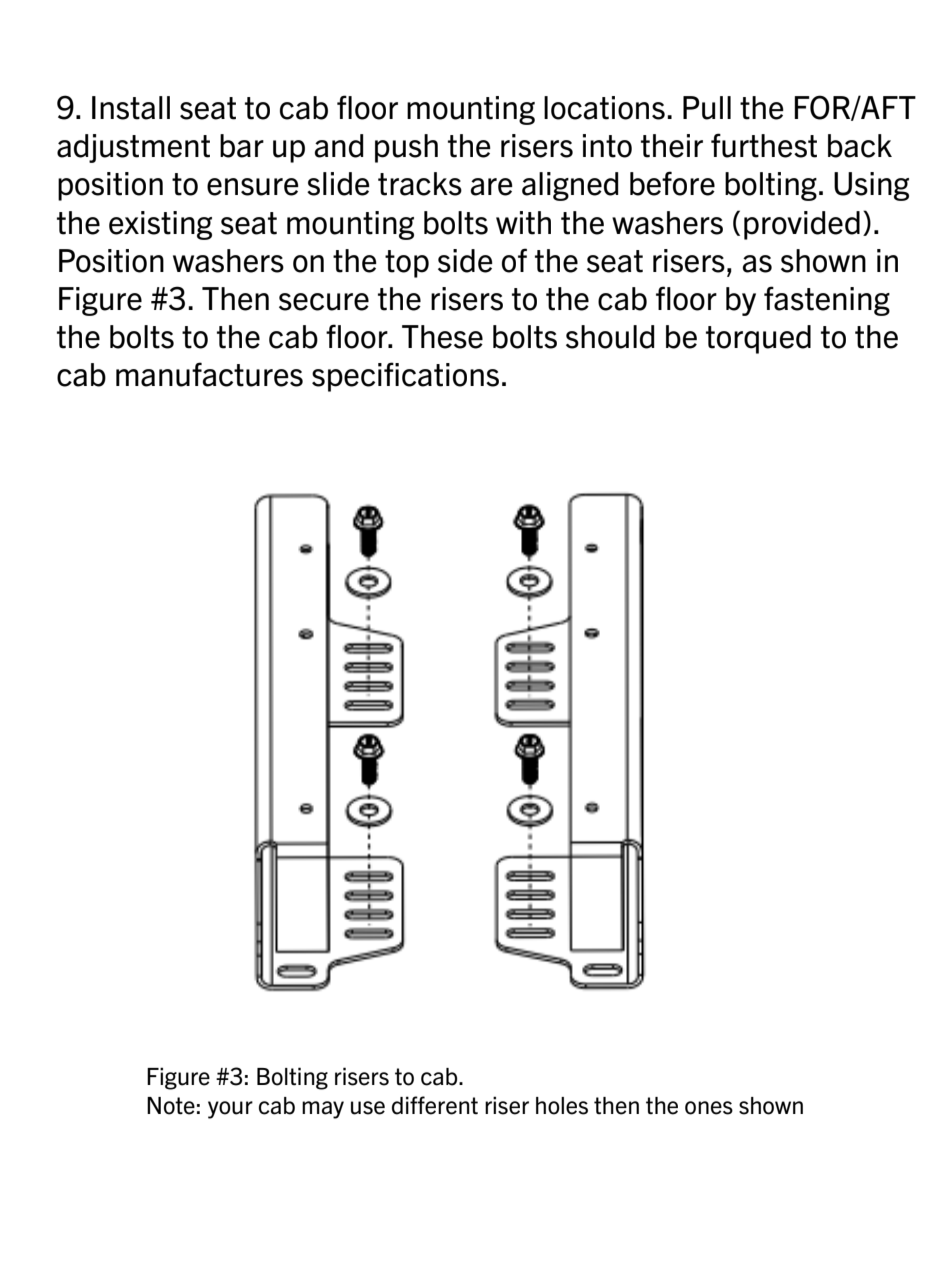  Describe the element at coordinates (171, 1106) in the screenshot. I see `Note` at that location.
